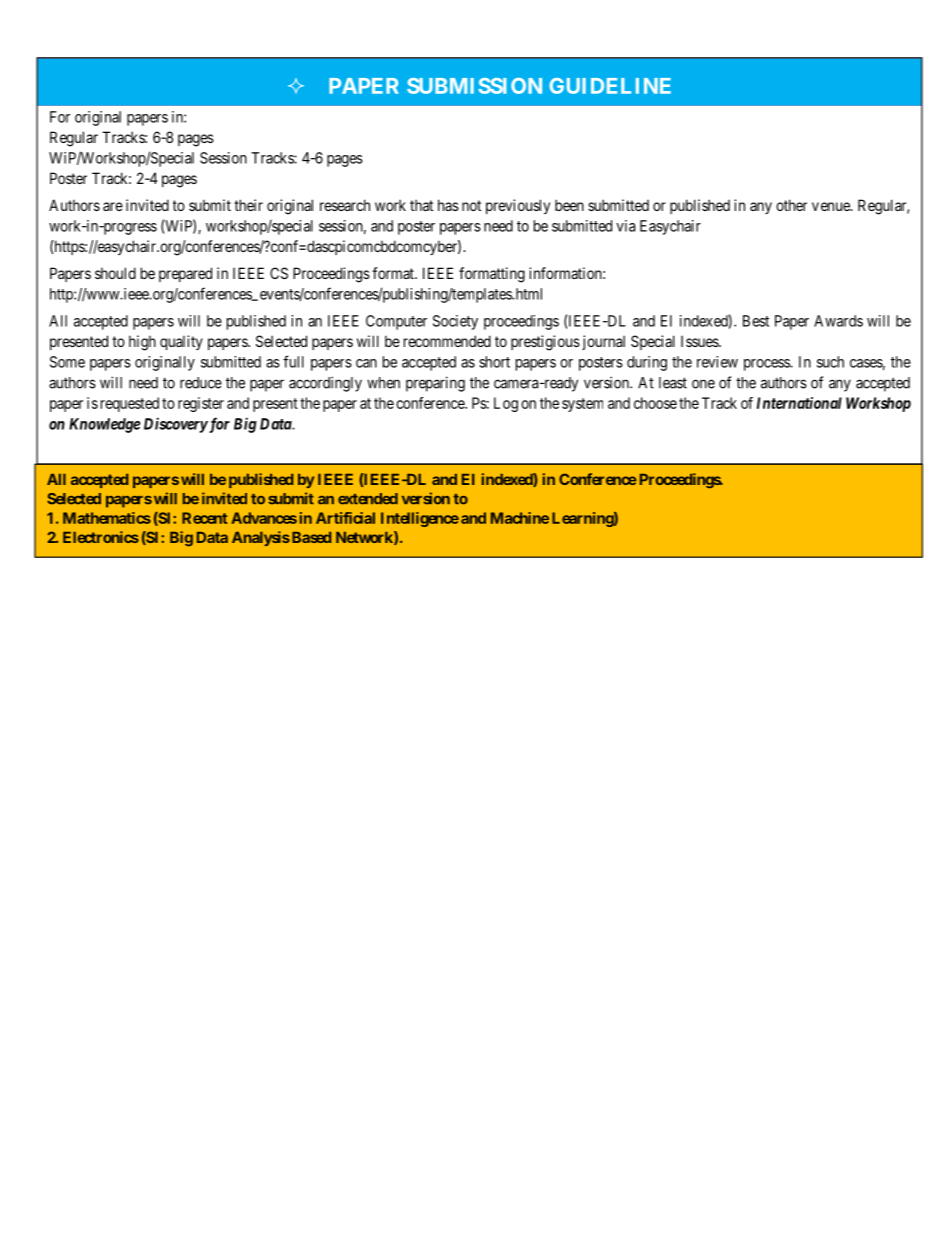  Describe the element at coordinates (756, 321) in the screenshot. I see `Best` at that location.
